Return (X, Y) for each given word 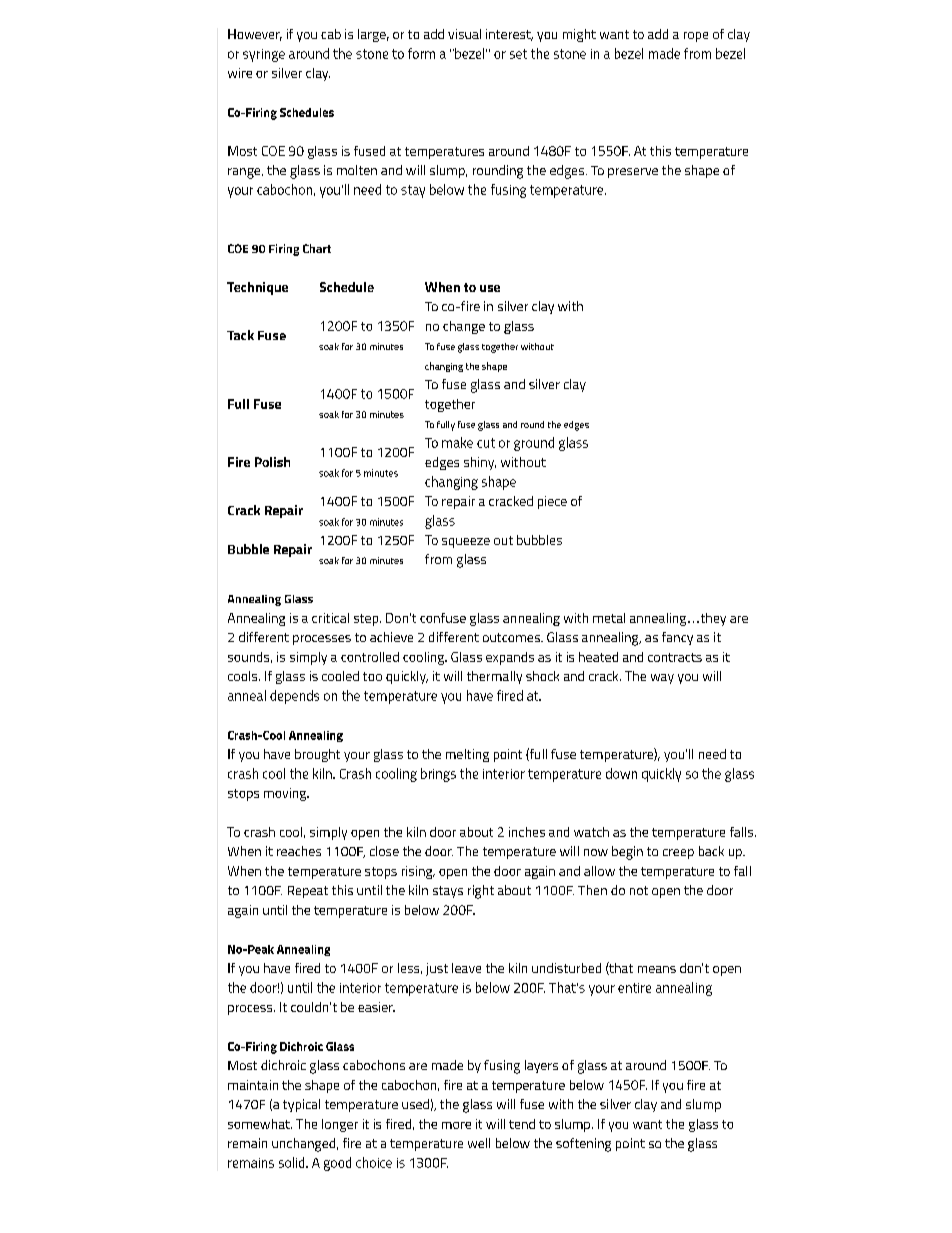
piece (552, 502)
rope (696, 37)
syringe (264, 55)
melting (467, 755)
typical (301, 1105)
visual (464, 34)
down (621, 773)
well (479, 1143)
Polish (272, 462)
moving (286, 794)
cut (486, 443)
